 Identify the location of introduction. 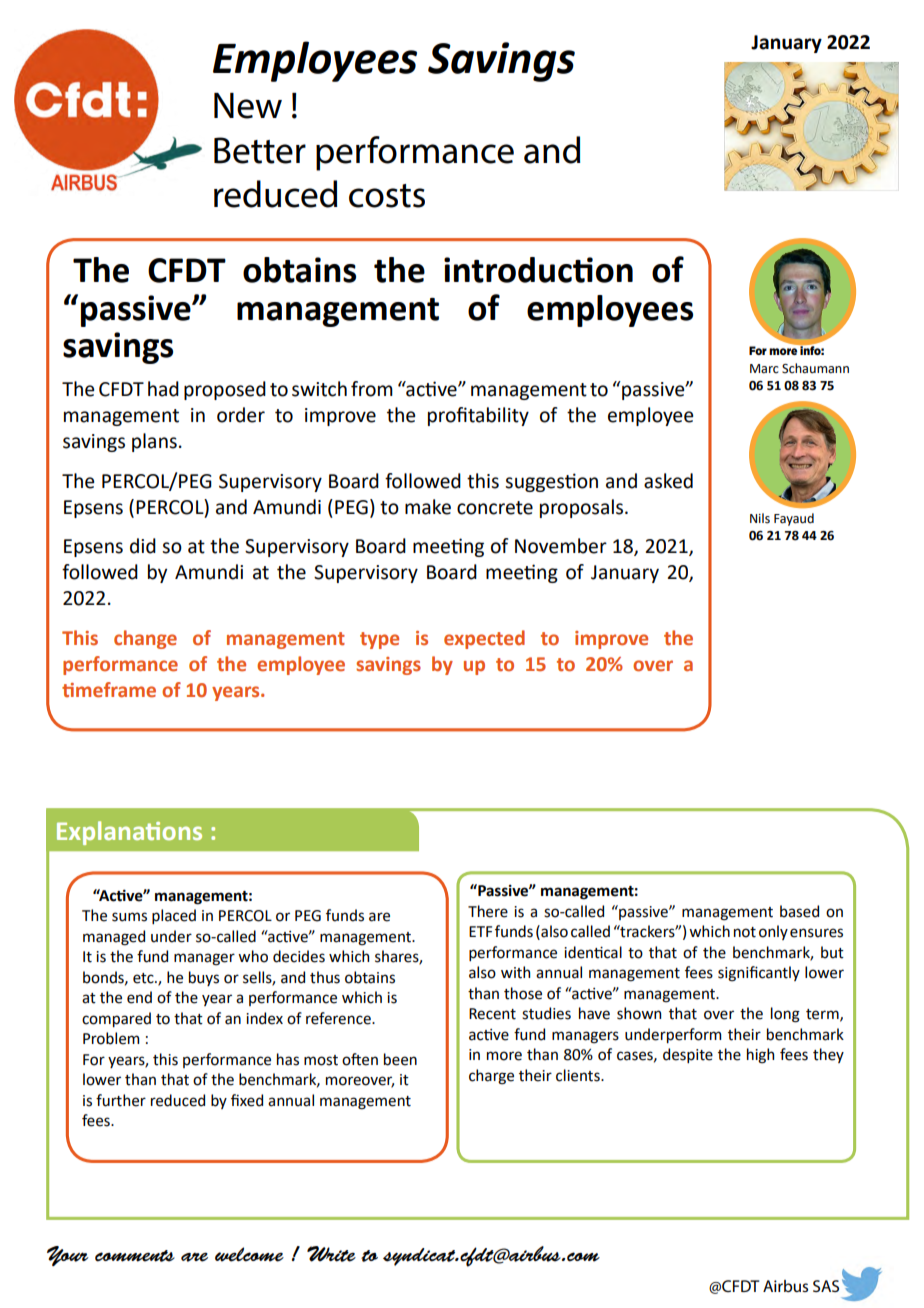
(538, 270).
